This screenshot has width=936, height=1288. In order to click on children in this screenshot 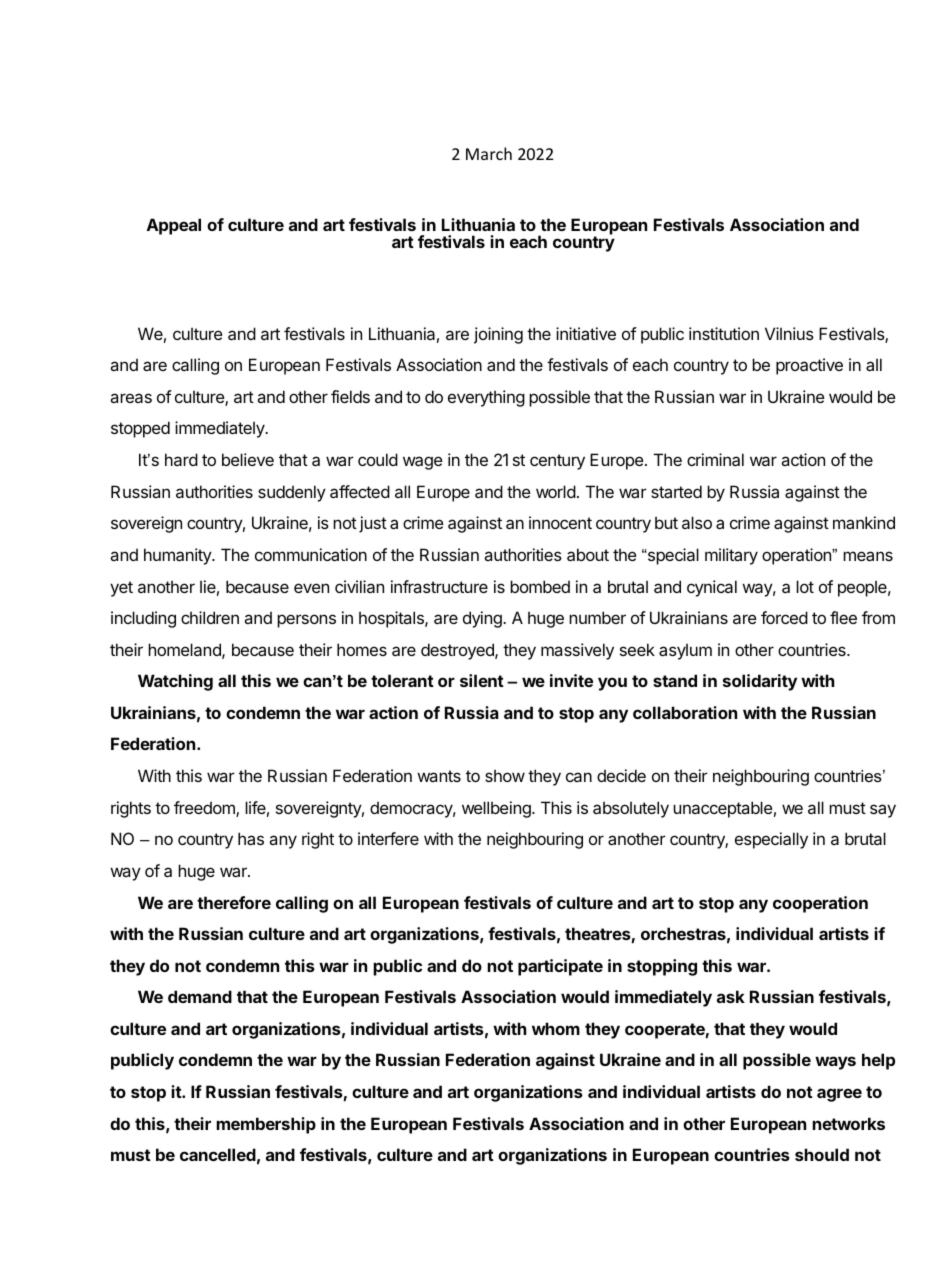, I will do `click(210, 617)`.
